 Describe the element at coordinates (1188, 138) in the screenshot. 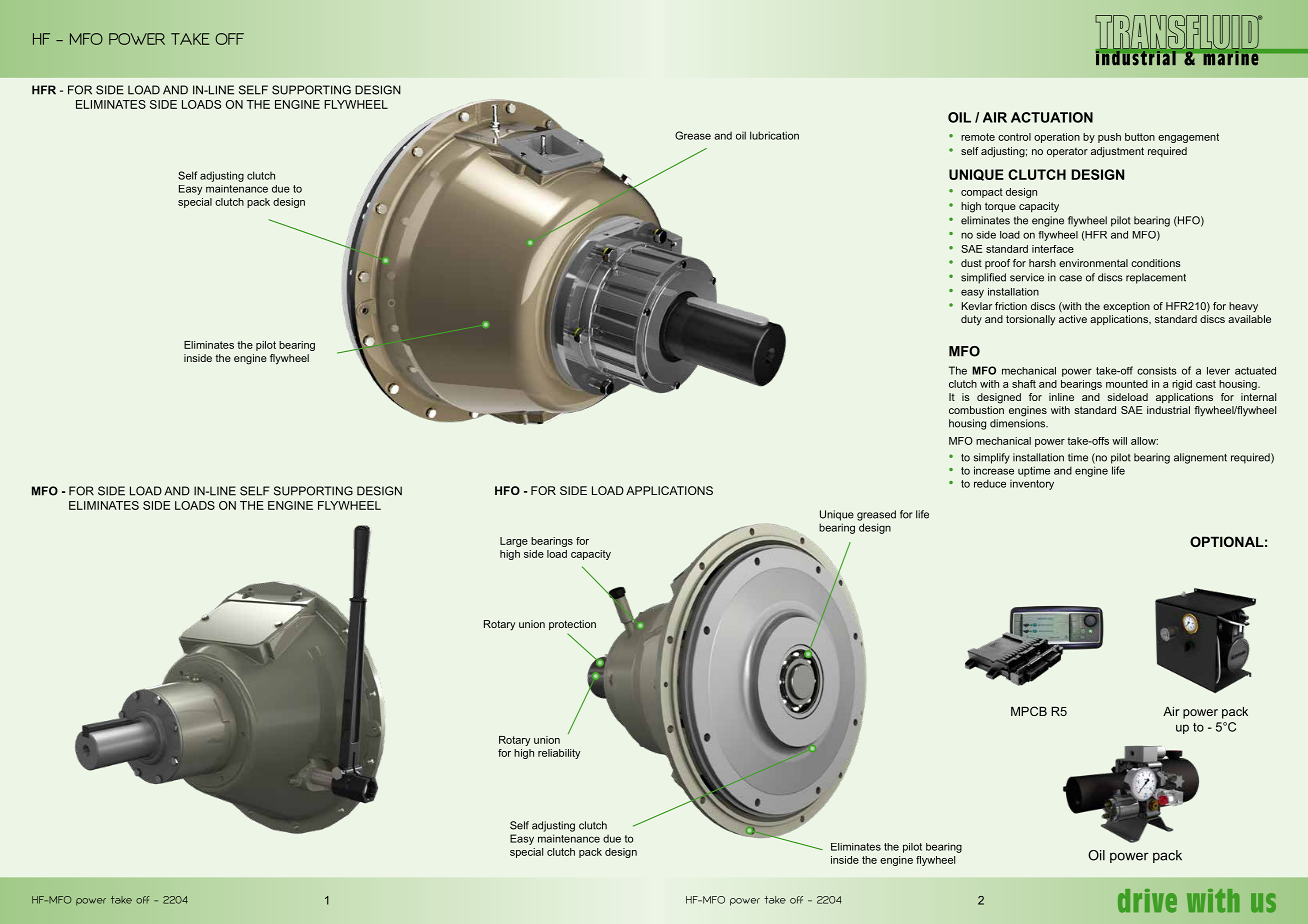

I see `engagement` at that location.
